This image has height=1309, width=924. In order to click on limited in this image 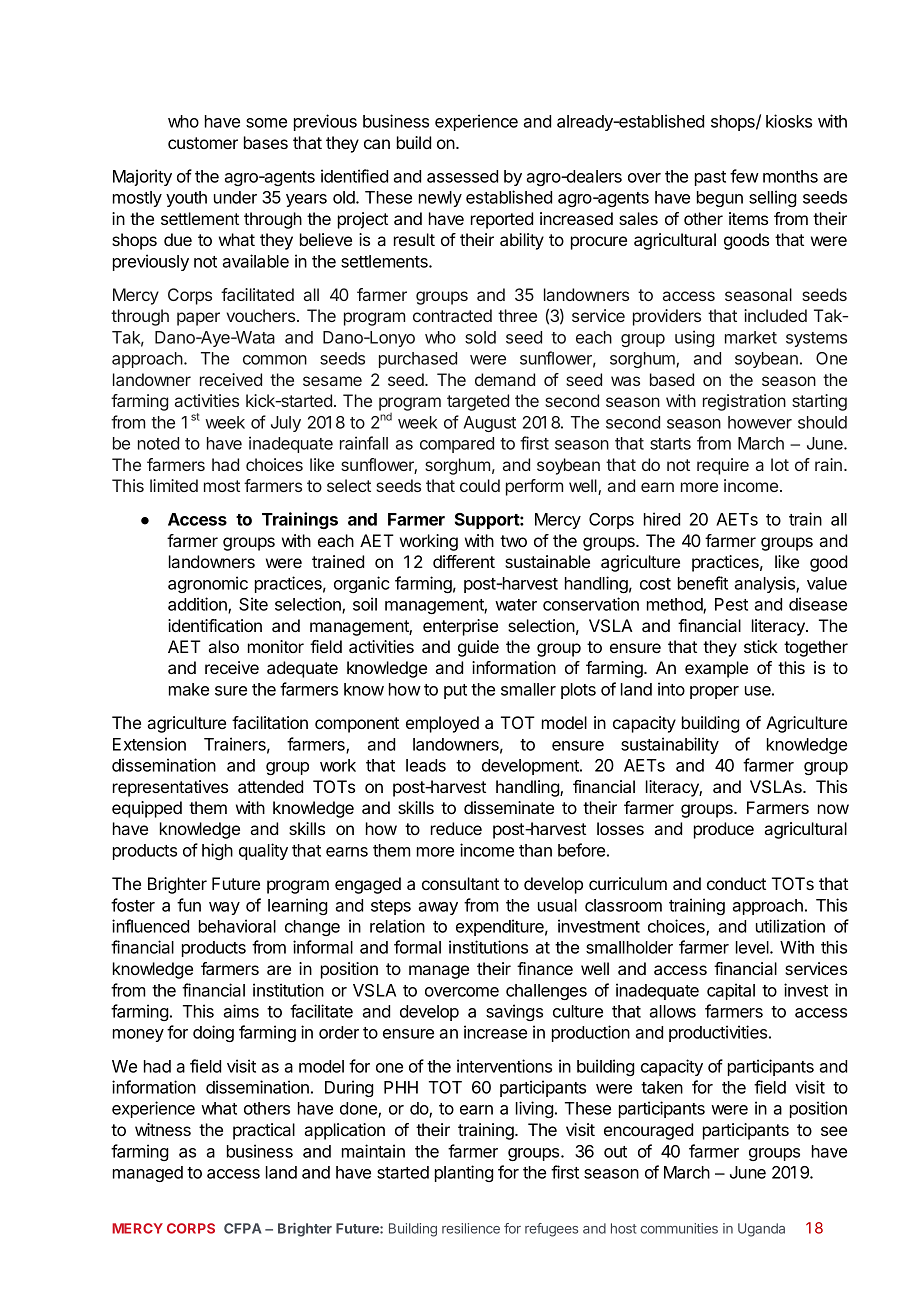, I will do `click(174, 485)`.
